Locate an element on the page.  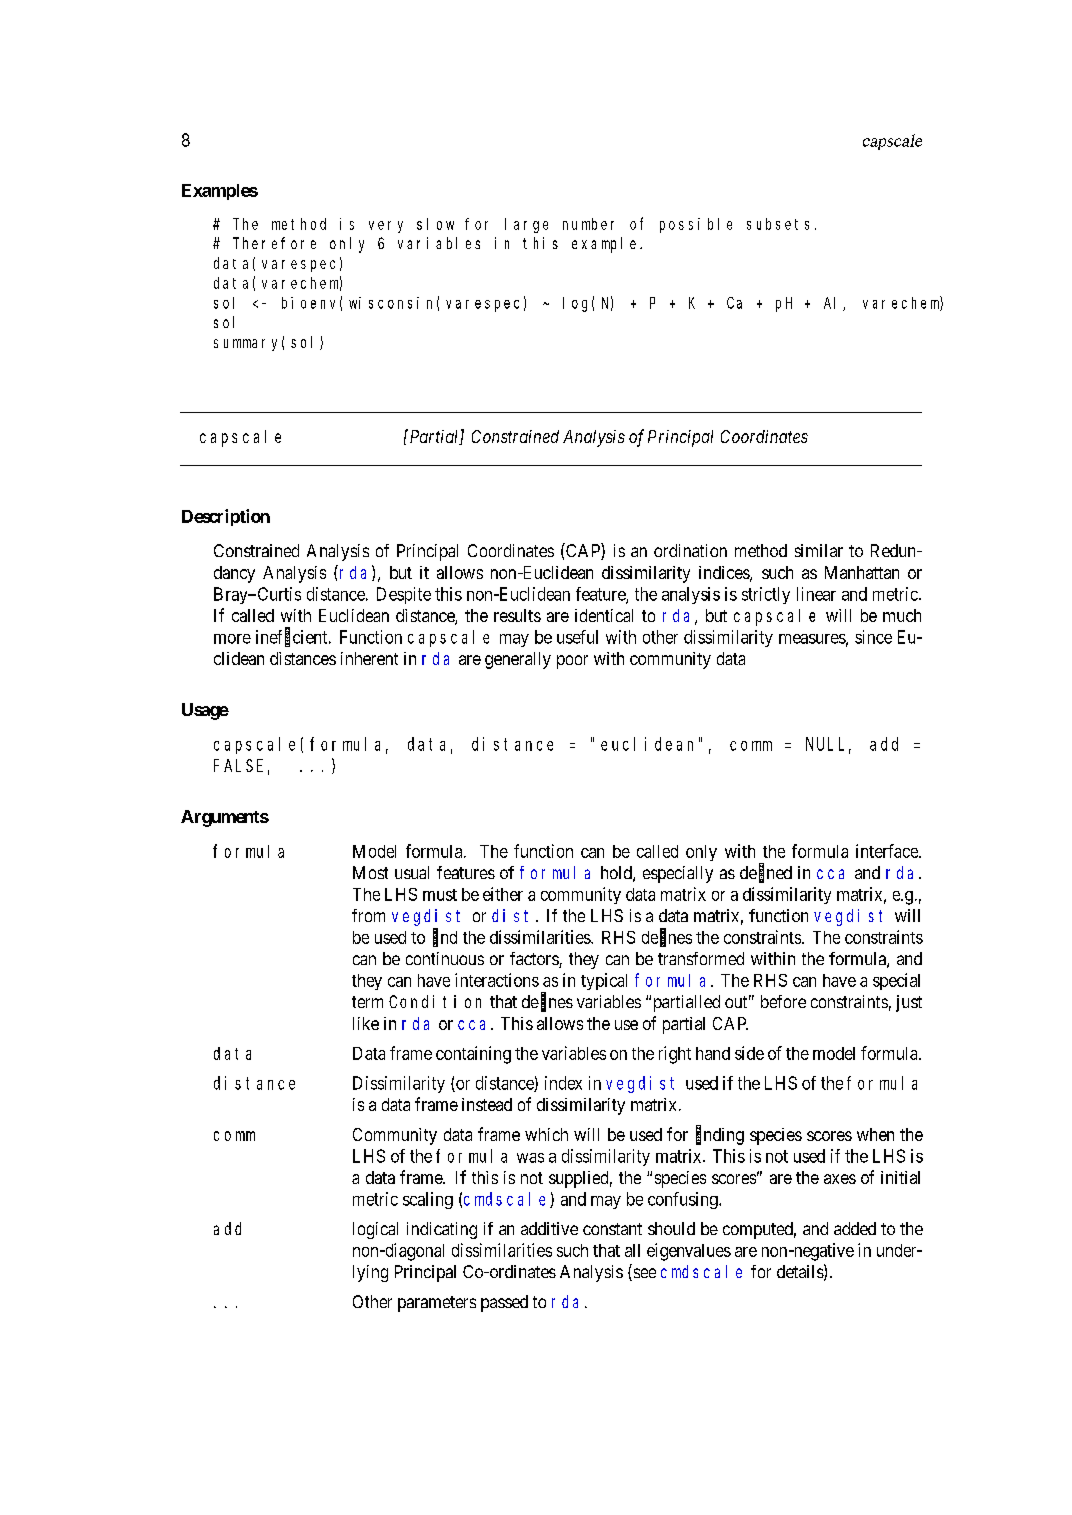
interface is located at coordinates (888, 851).
